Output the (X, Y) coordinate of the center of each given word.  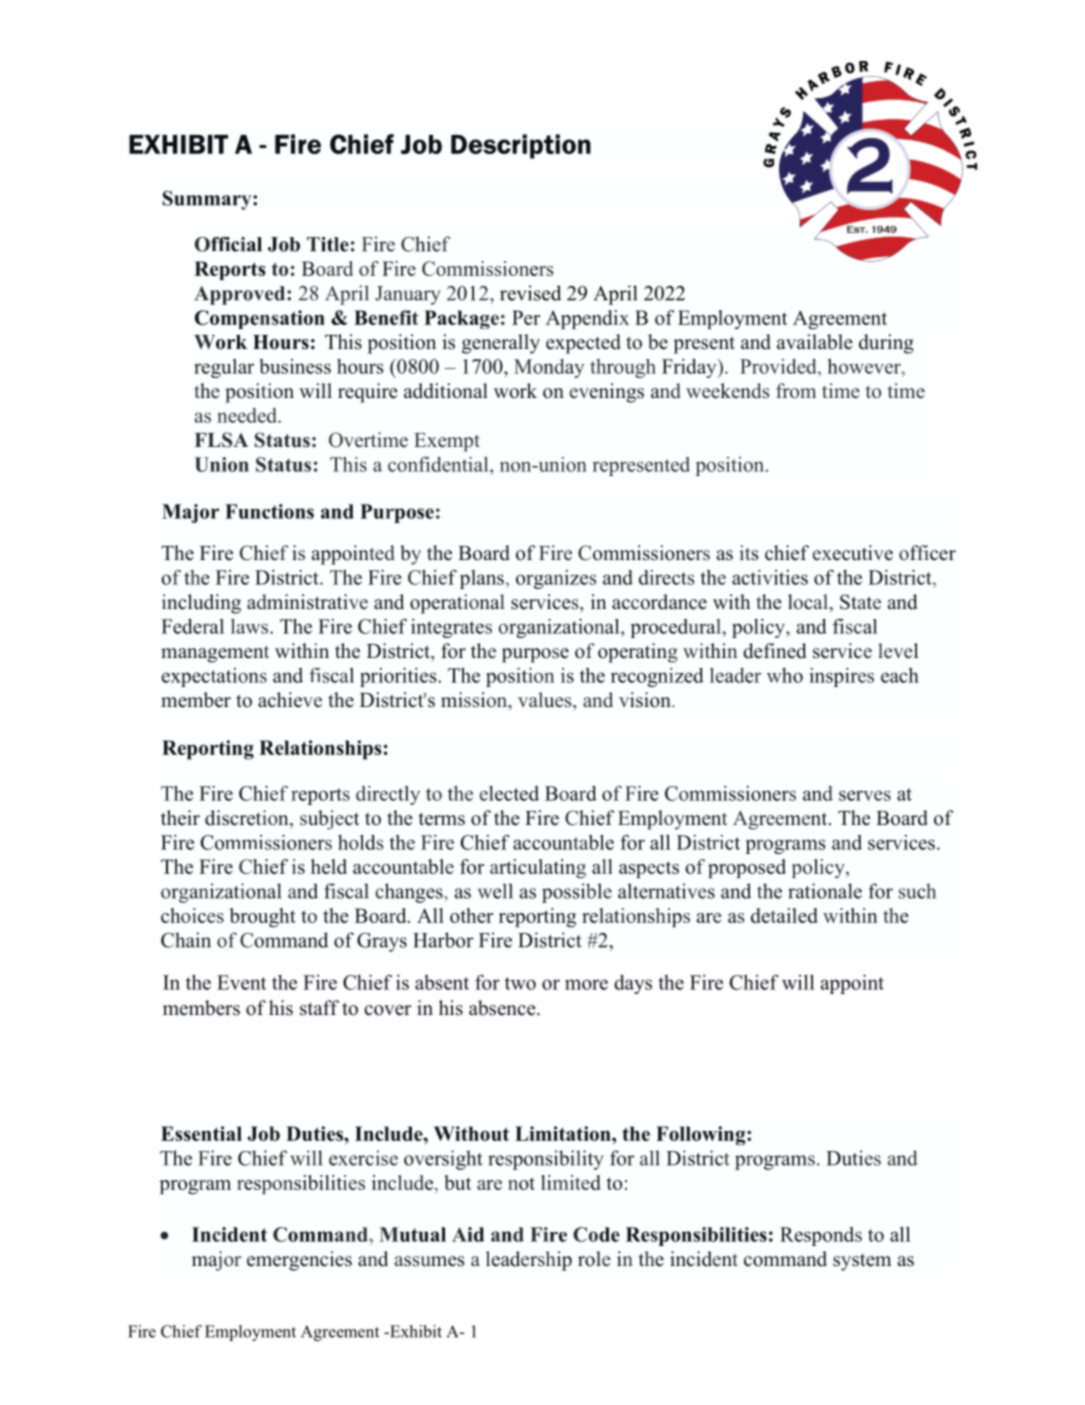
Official (228, 244)
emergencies (299, 1261)
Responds (821, 1236)
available (815, 342)
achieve (290, 700)
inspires (842, 677)
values (546, 700)
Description (521, 146)
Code (596, 1234)
